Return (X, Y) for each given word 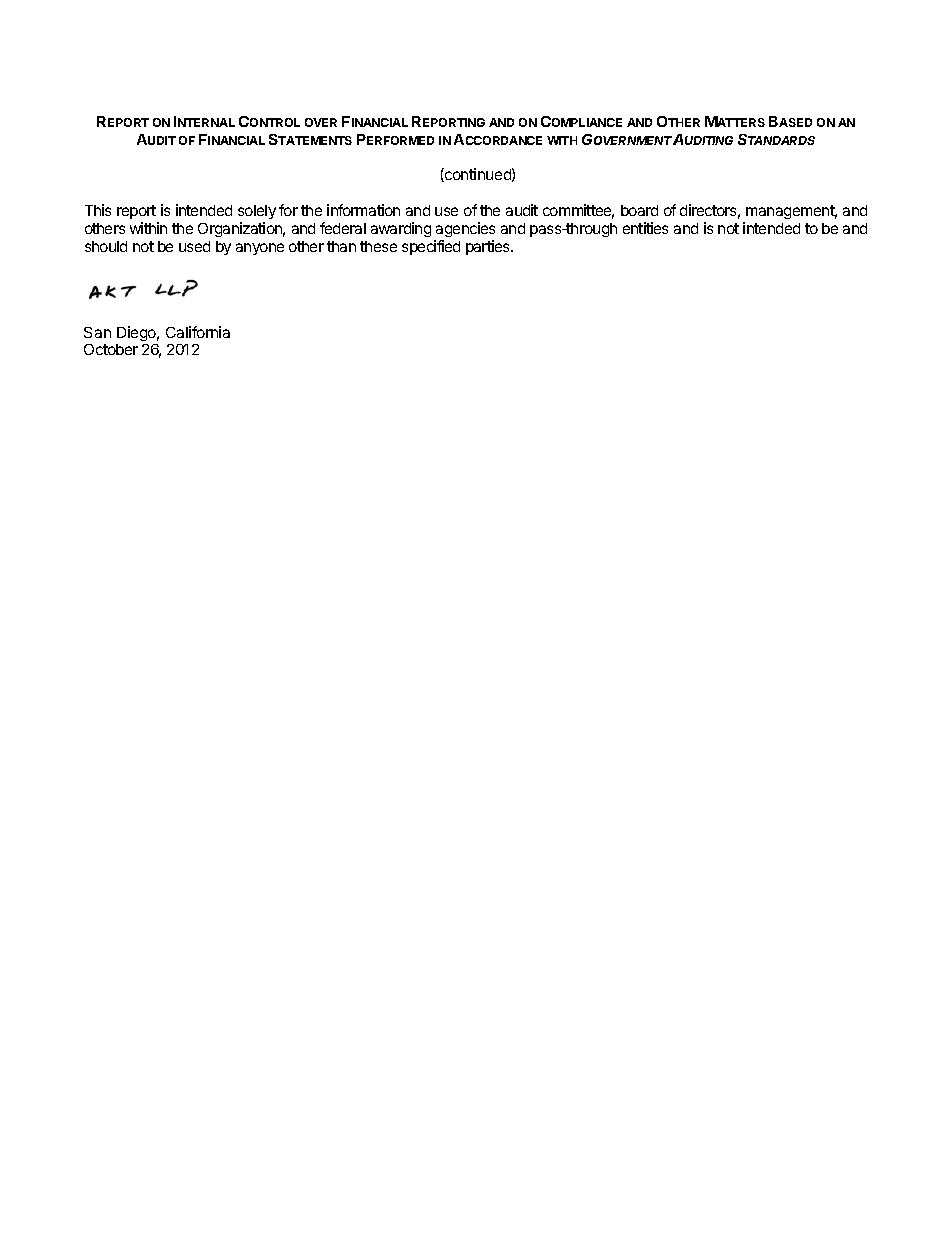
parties (489, 247)
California (198, 332)
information (363, 210)
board (639, 210)
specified (431, 247)
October (111, 349)
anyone (260, 249)
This (98, 210)
